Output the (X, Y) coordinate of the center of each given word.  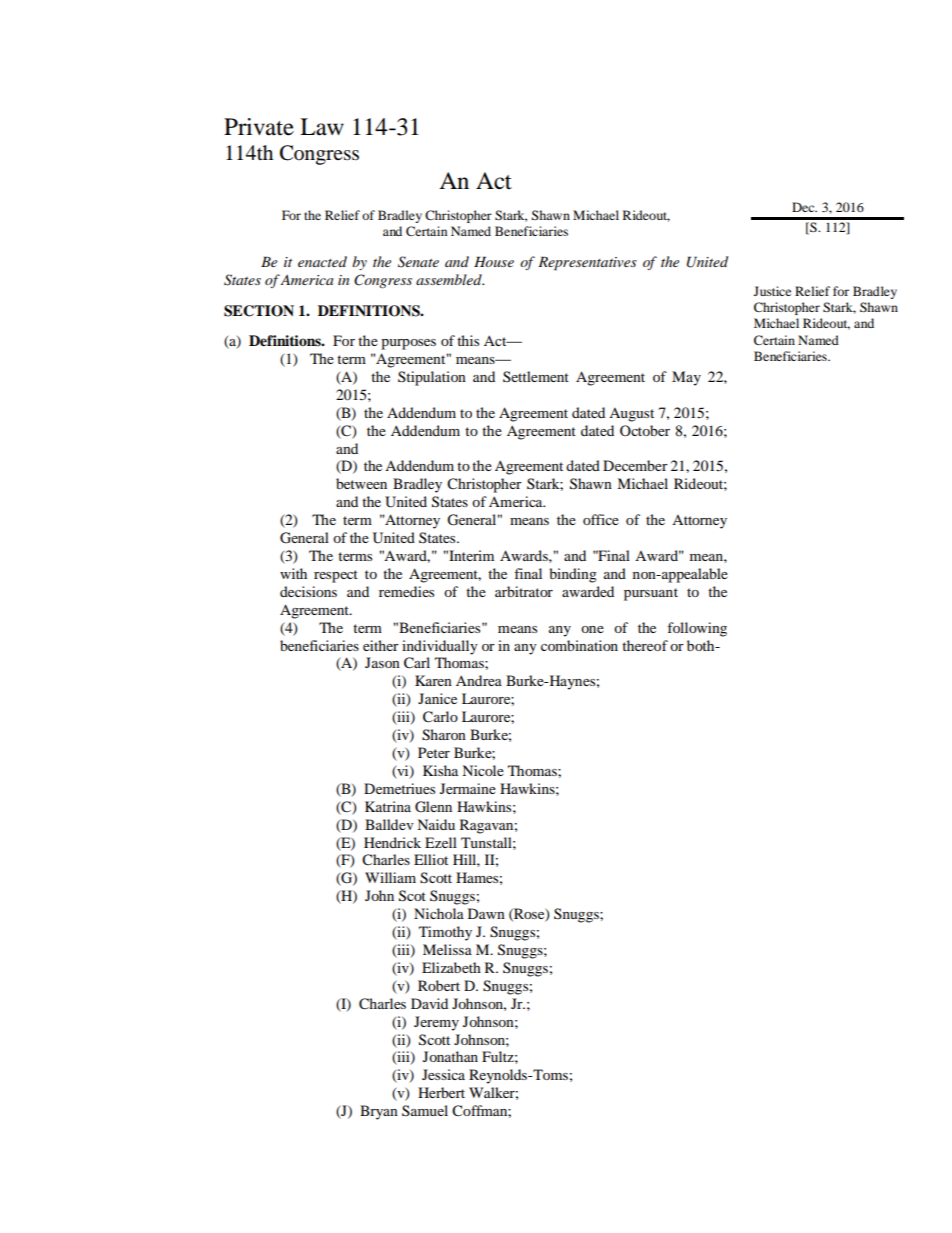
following (697, 629)
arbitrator (524, 591)
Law (322, 127)
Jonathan (450, 1056)
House (494, 261)
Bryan (379, 1112)
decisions (308, 591)
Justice (772, 291)
